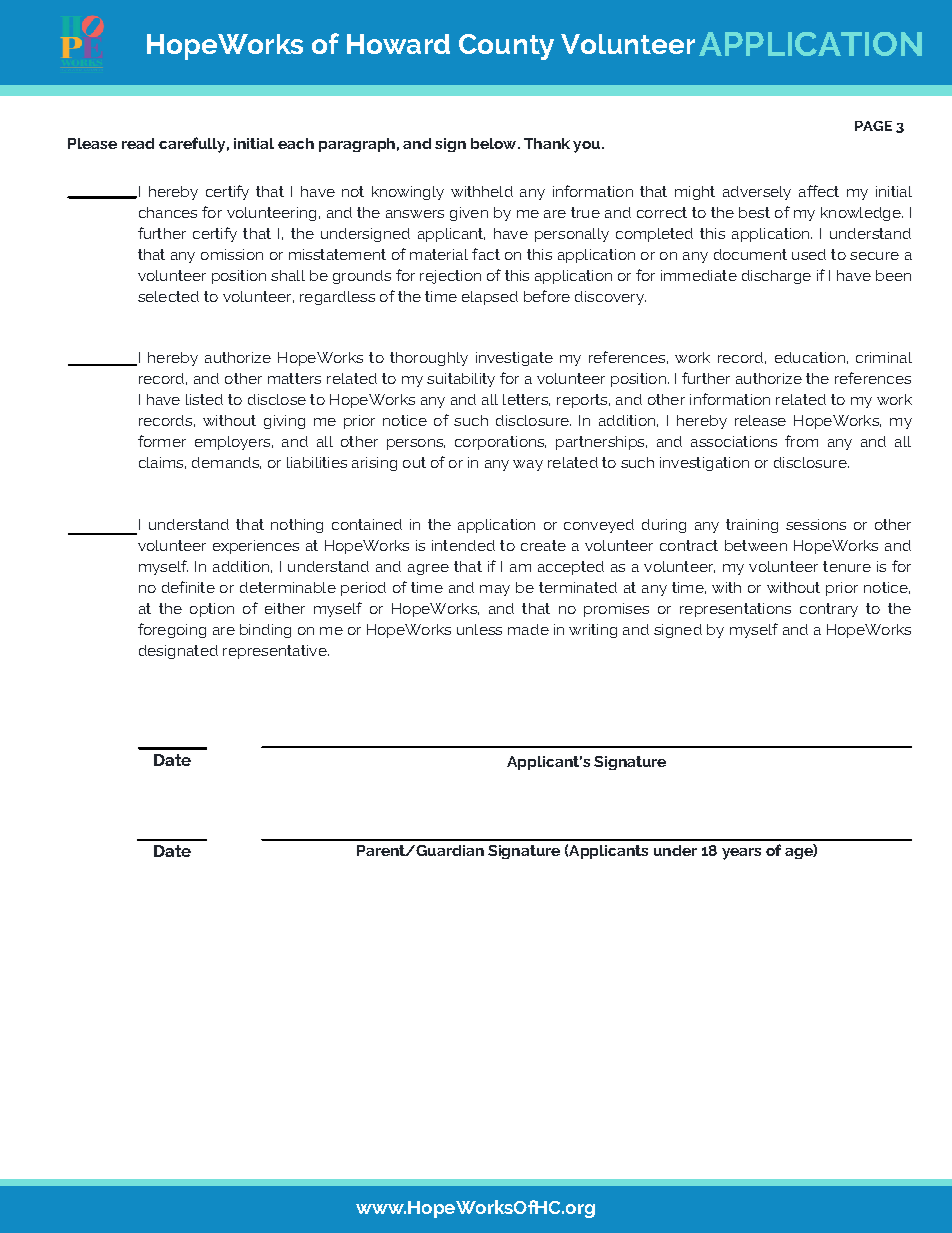  What do you see at coordinates (172, 630) in the image?
I see `foregoing` at bounding box center [172, 630].
